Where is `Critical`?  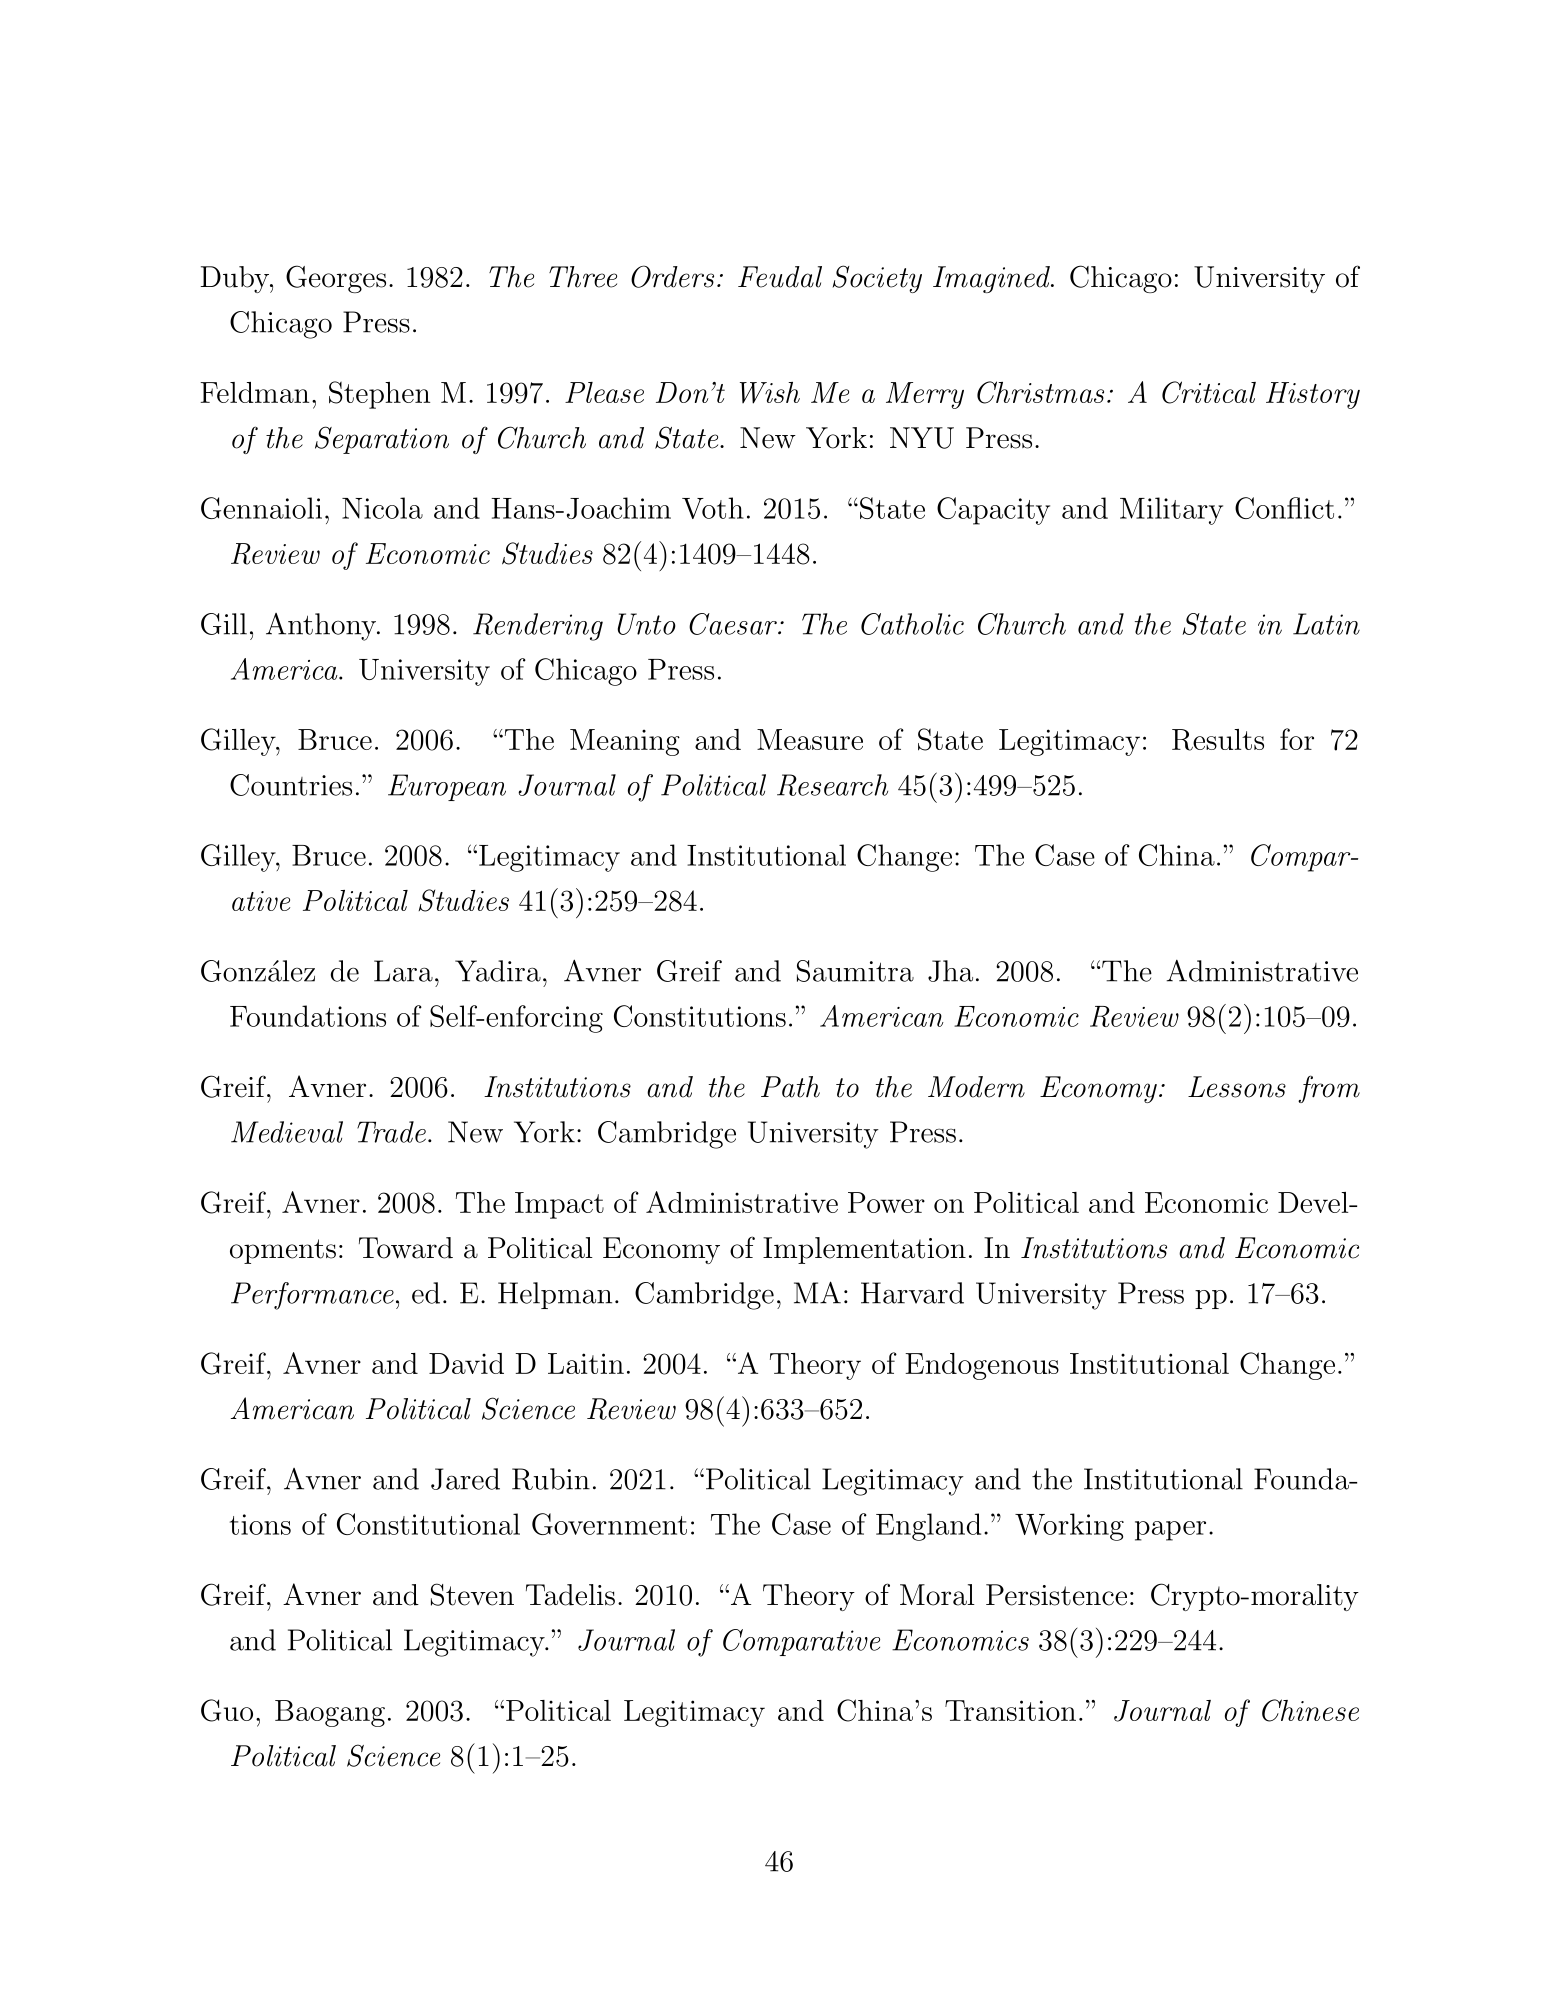
Critical is located at coordinates (1209, 392).
